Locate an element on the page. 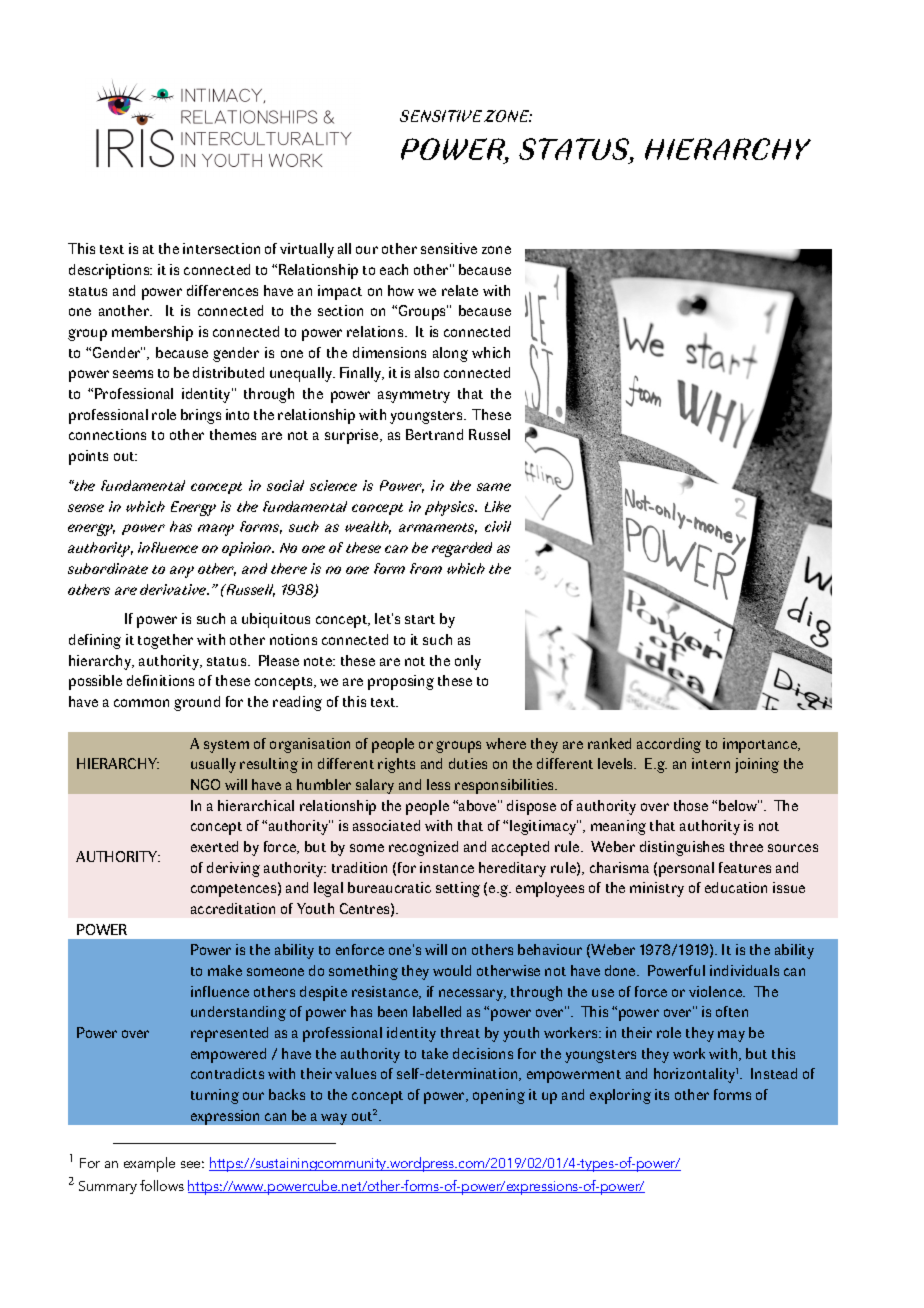 This page has height=1308, width=924. relate is located at coordinates (460, 290).
